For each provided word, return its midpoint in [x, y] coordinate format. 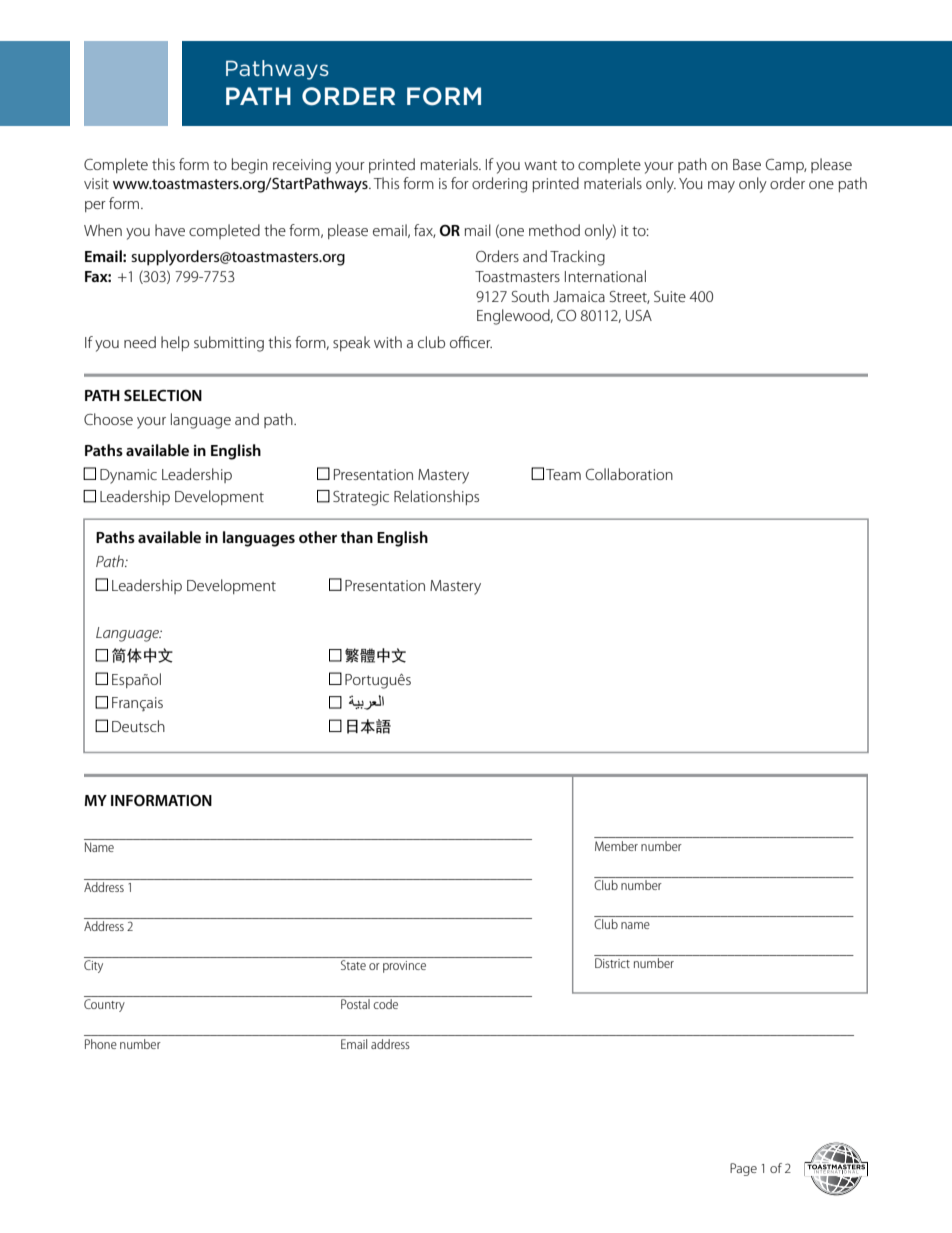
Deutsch [138, 726]
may [721, 187]
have [170, 230]
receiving [302, 166]
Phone [101, 1044]
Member [616, 846]
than [357, 537]
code [385, 1004]
